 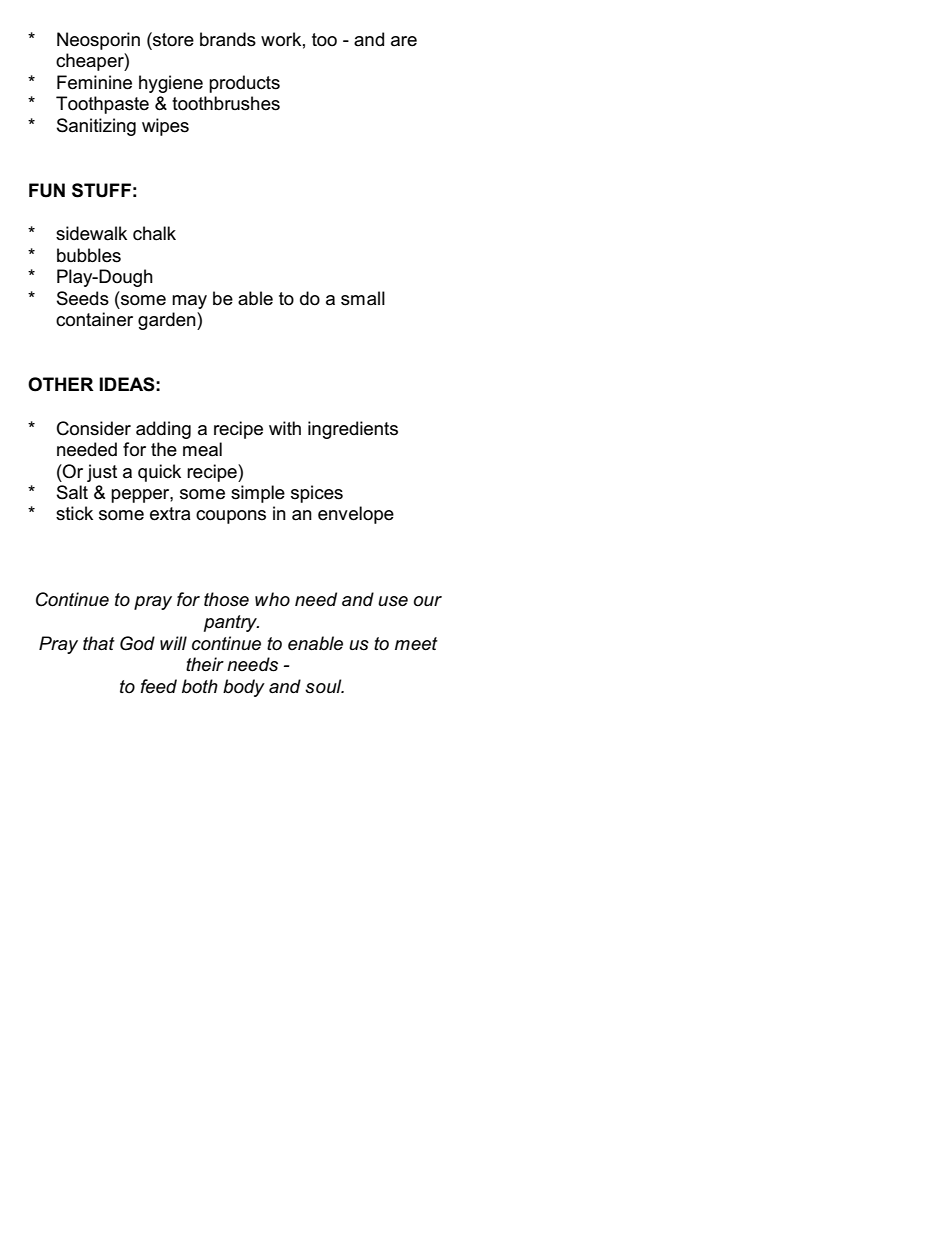 What do you see at coordinates (102, 473) in the screenshot?
I see `just` at bounding box center [102, 473].
